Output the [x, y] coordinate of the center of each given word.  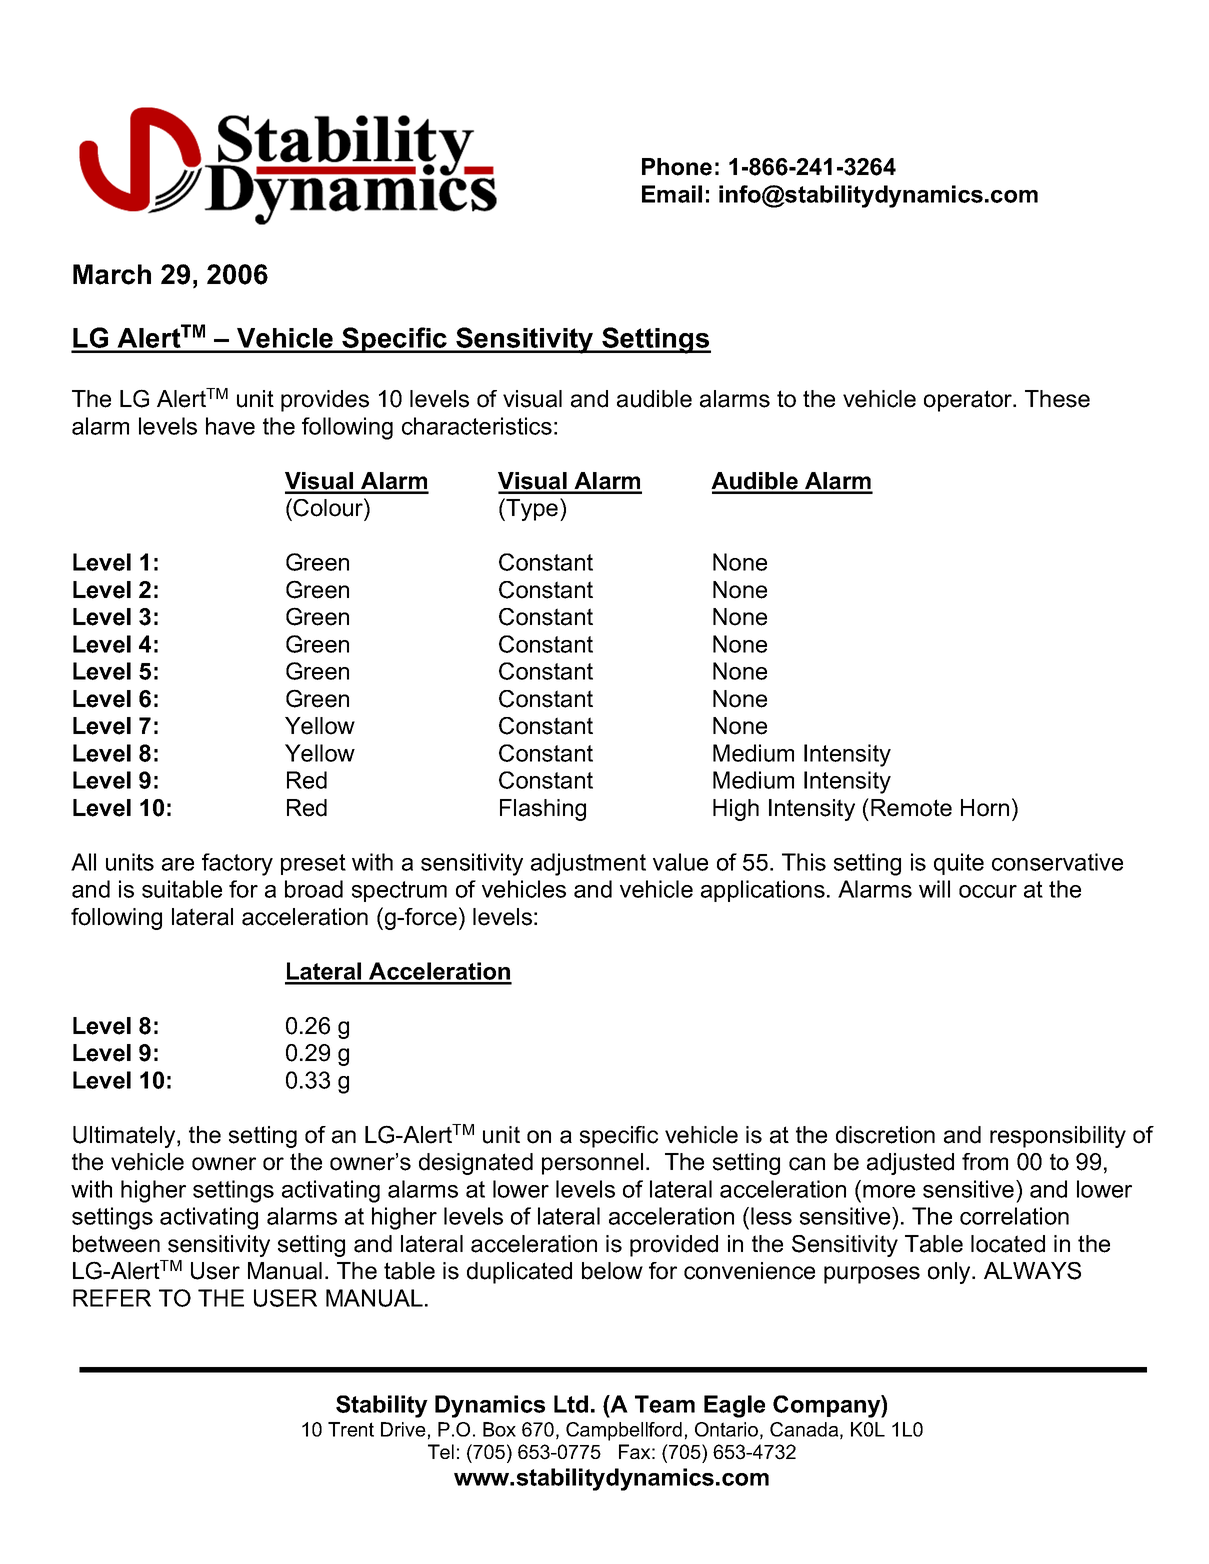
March [112, 274]
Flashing [543, 810]
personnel [592, 1164]
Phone [677, 167]
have [230, 426]
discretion [885, 1135]
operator [969, 401]
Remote [911, 808]
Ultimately [125, 1137]
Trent [351, 1429]
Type [532, 509]
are [178, 864]
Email [672, 194]
